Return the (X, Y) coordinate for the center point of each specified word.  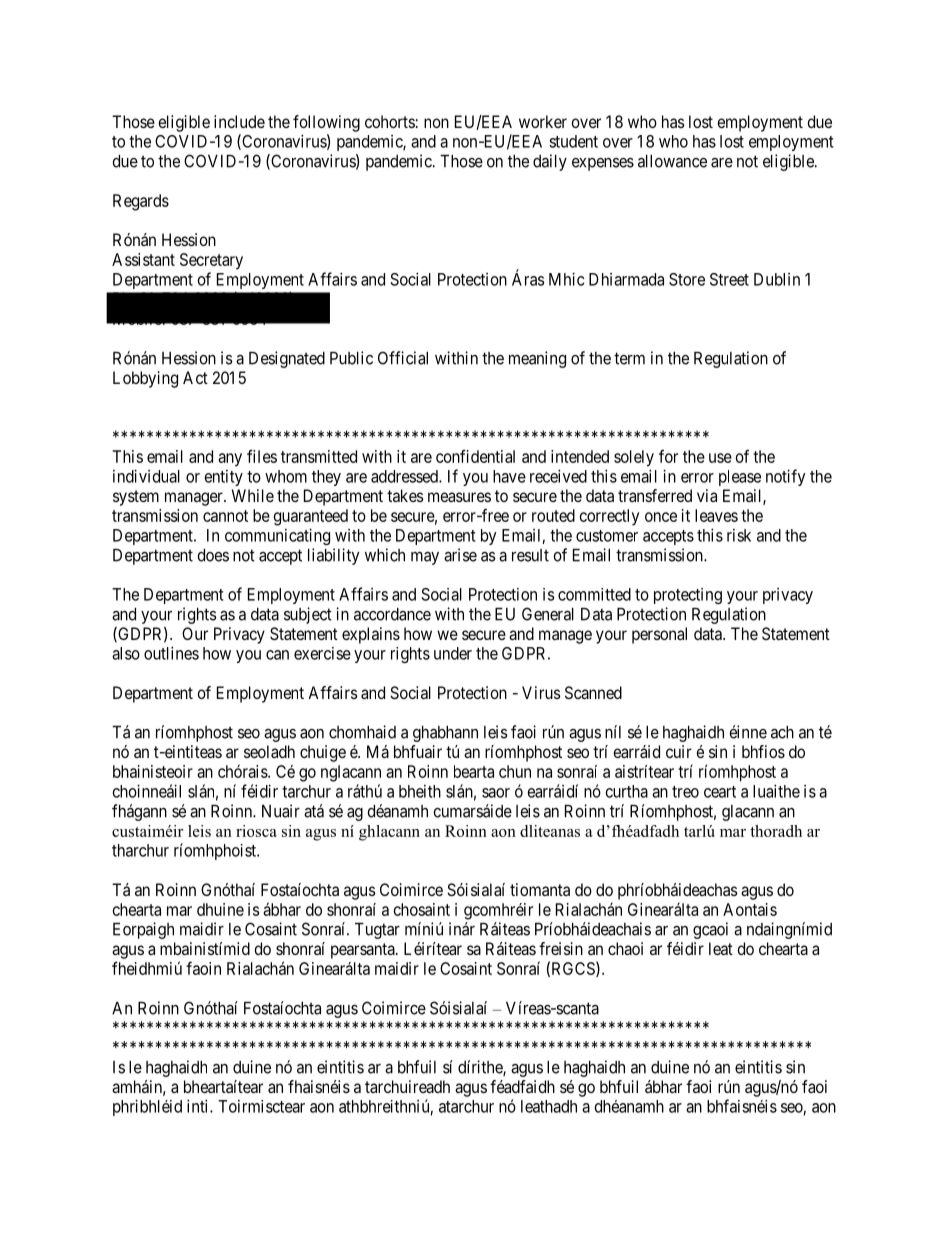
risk (739, 535)
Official (403, 358)
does (213, 555)
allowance (672, 161)
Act (195, 377)
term (629, 358)
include (239, 121)
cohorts (390, 121)
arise (460, 555)
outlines (171, 653)
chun (515, 771)
